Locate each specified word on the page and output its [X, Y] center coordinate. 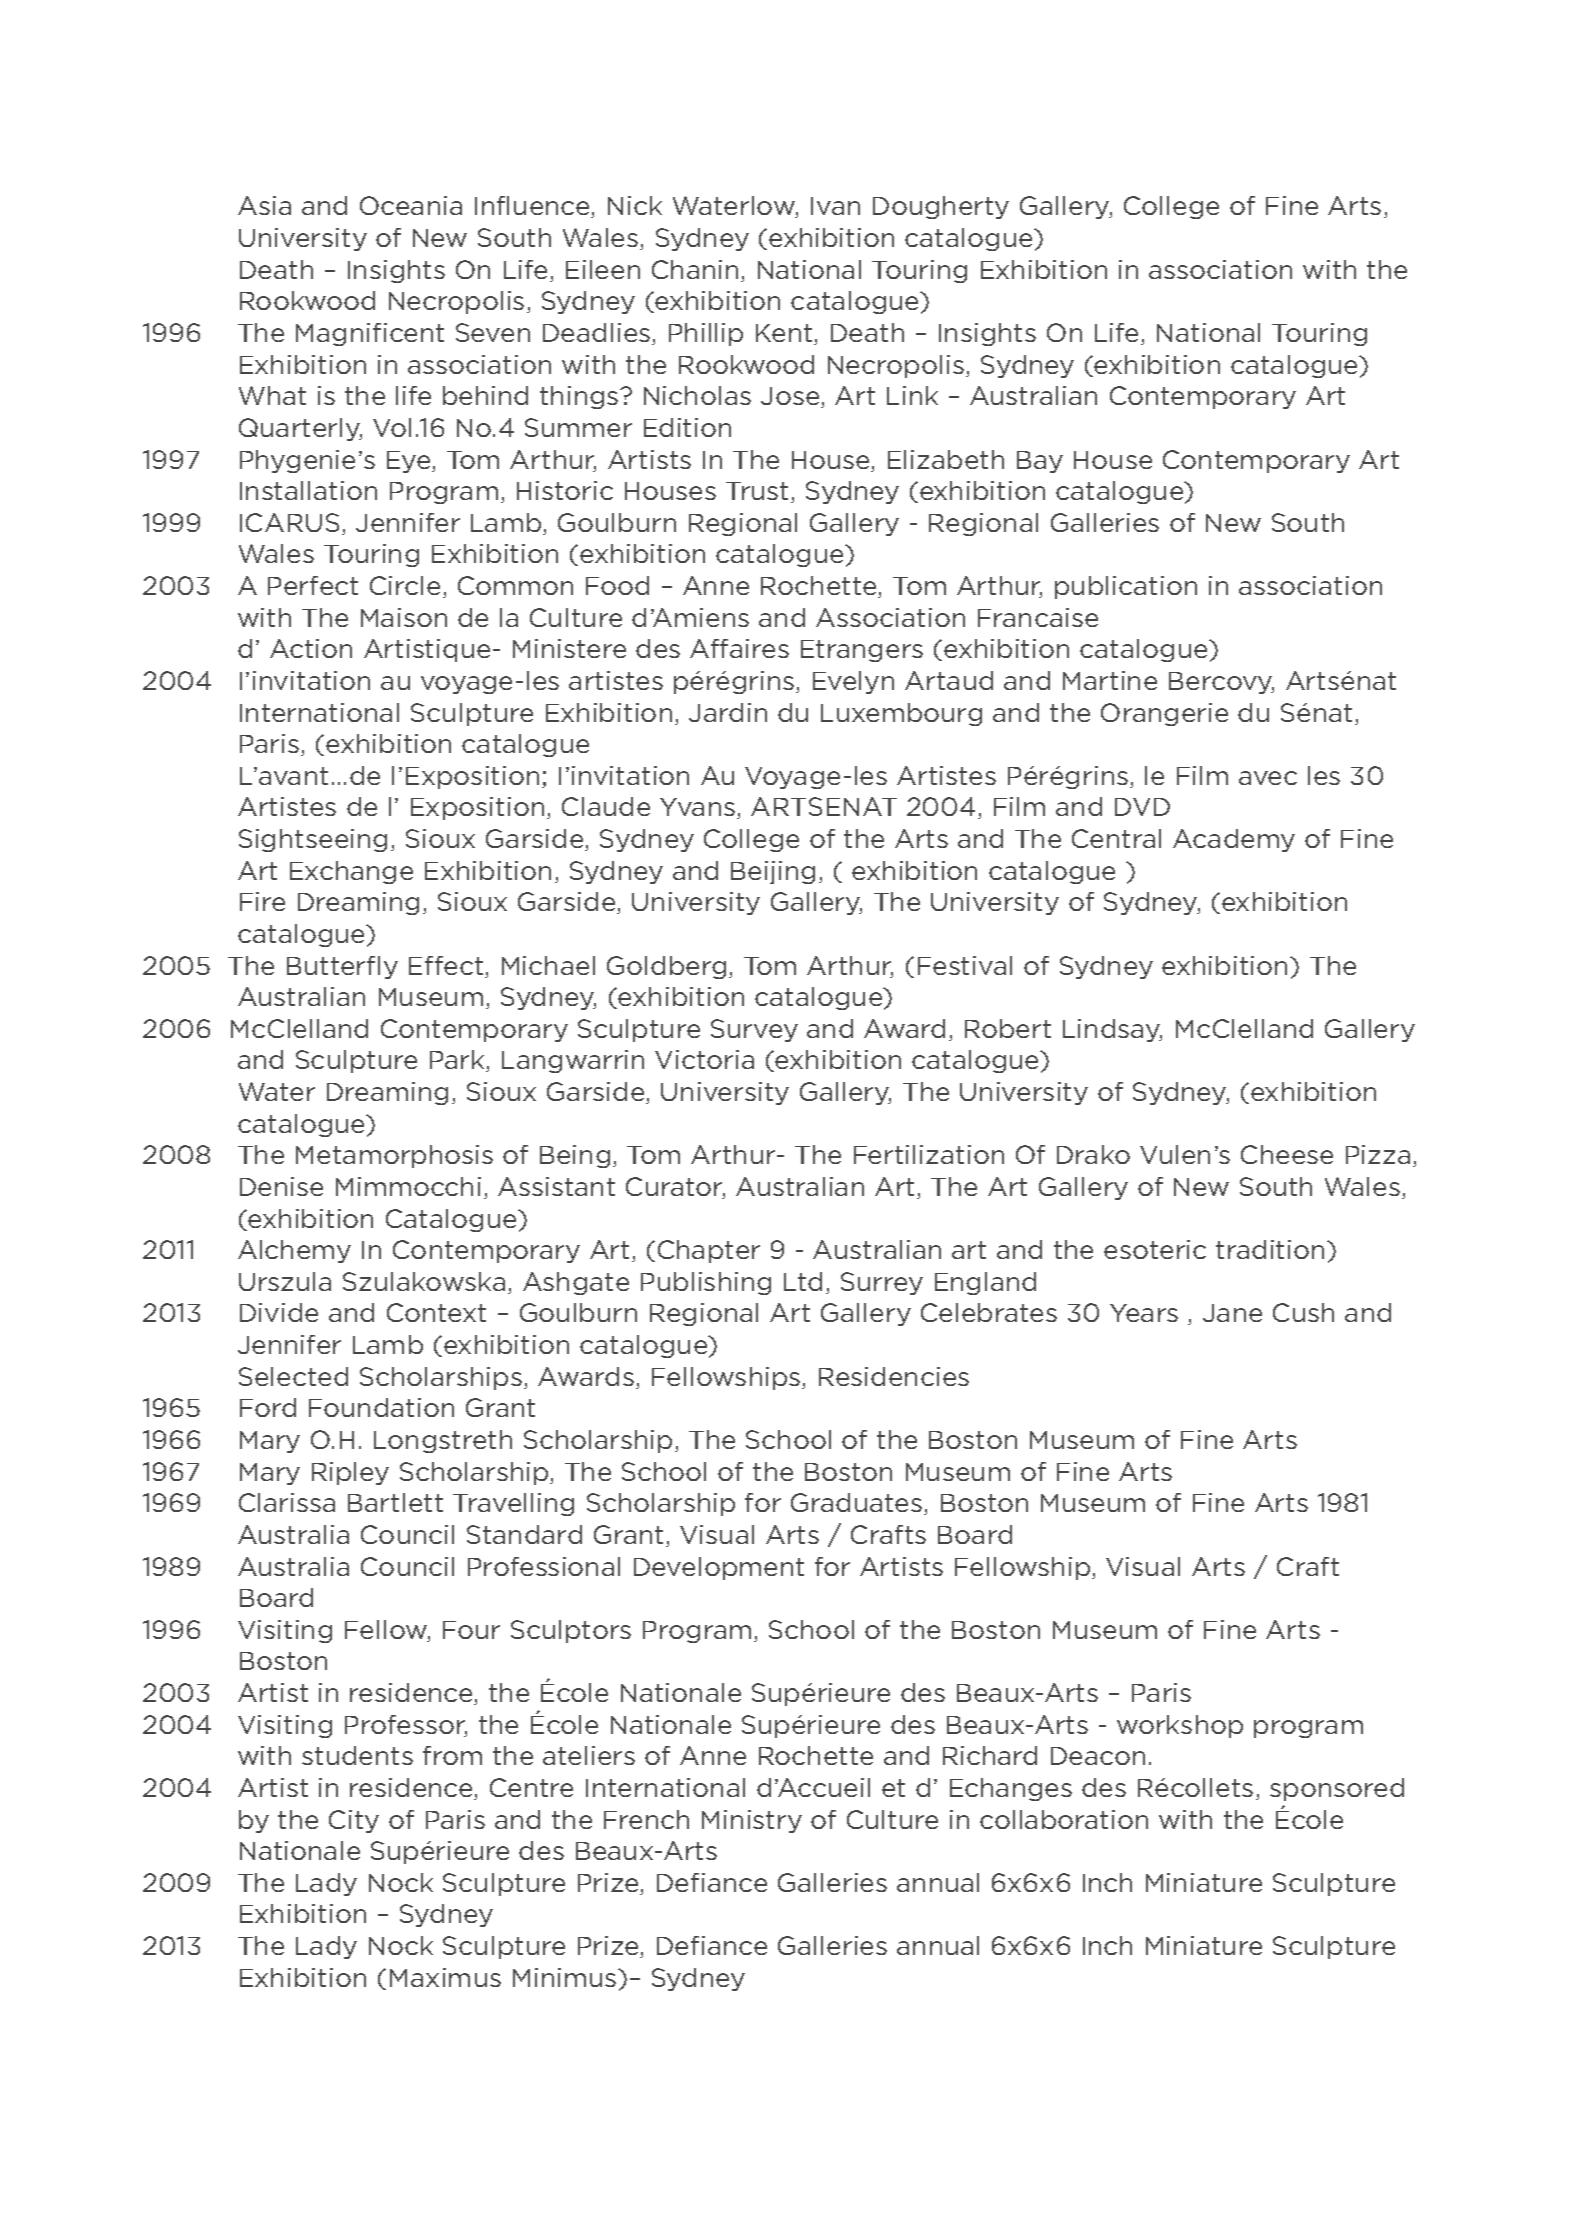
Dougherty [941, 207]
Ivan [835, 206]
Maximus [445, 1977]
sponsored [1337, 1789]
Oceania [411, 205]
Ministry [752, 1821]
